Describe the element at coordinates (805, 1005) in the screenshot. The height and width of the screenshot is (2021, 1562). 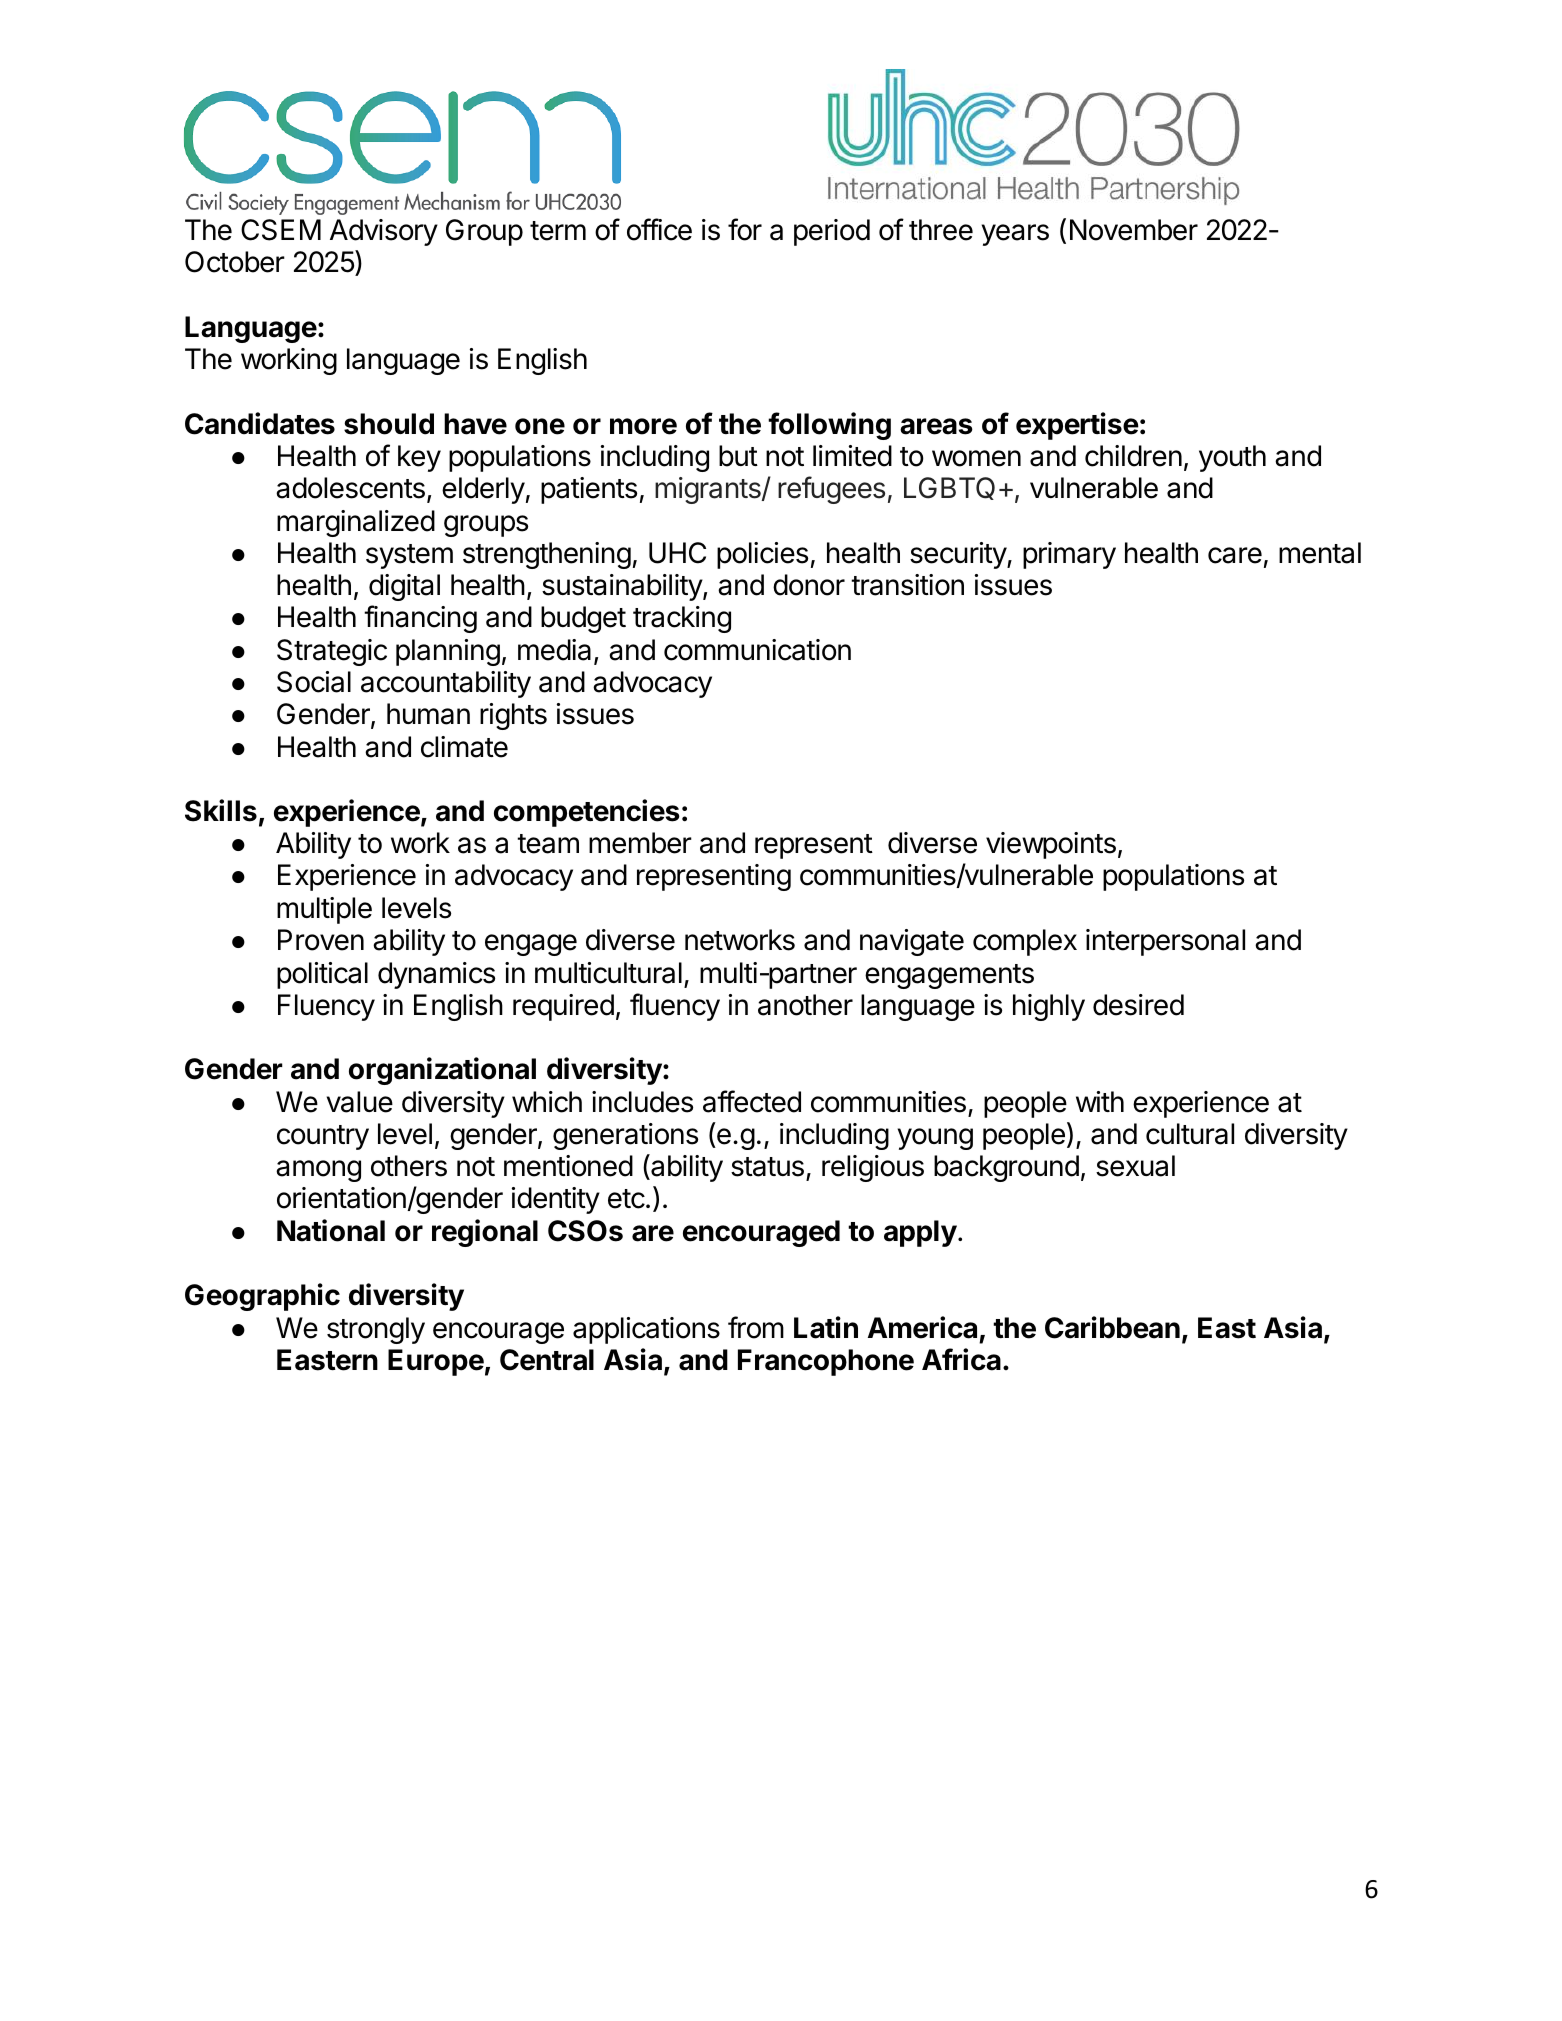
I see `another` at that location.
